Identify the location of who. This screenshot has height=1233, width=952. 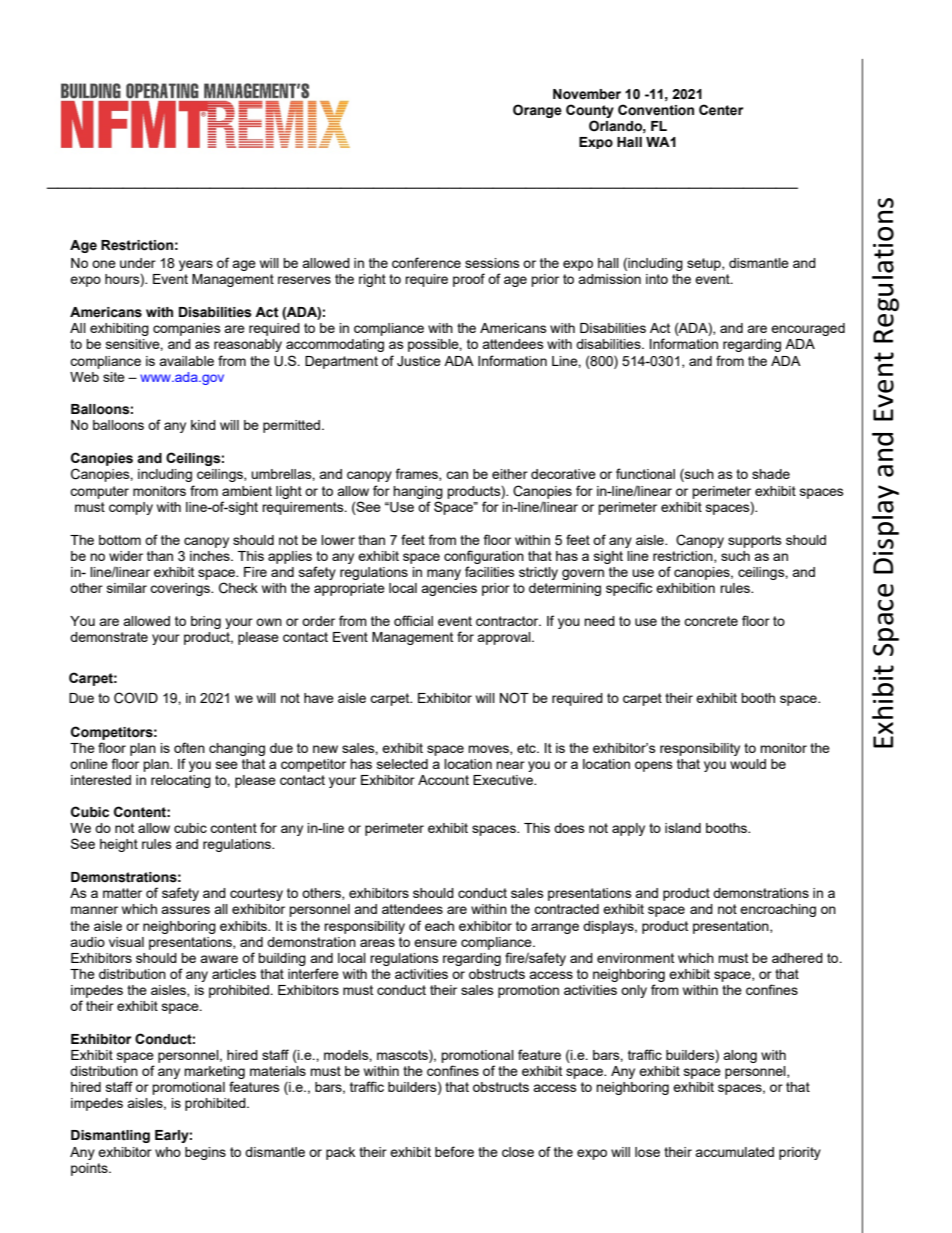
(168, 1152).
